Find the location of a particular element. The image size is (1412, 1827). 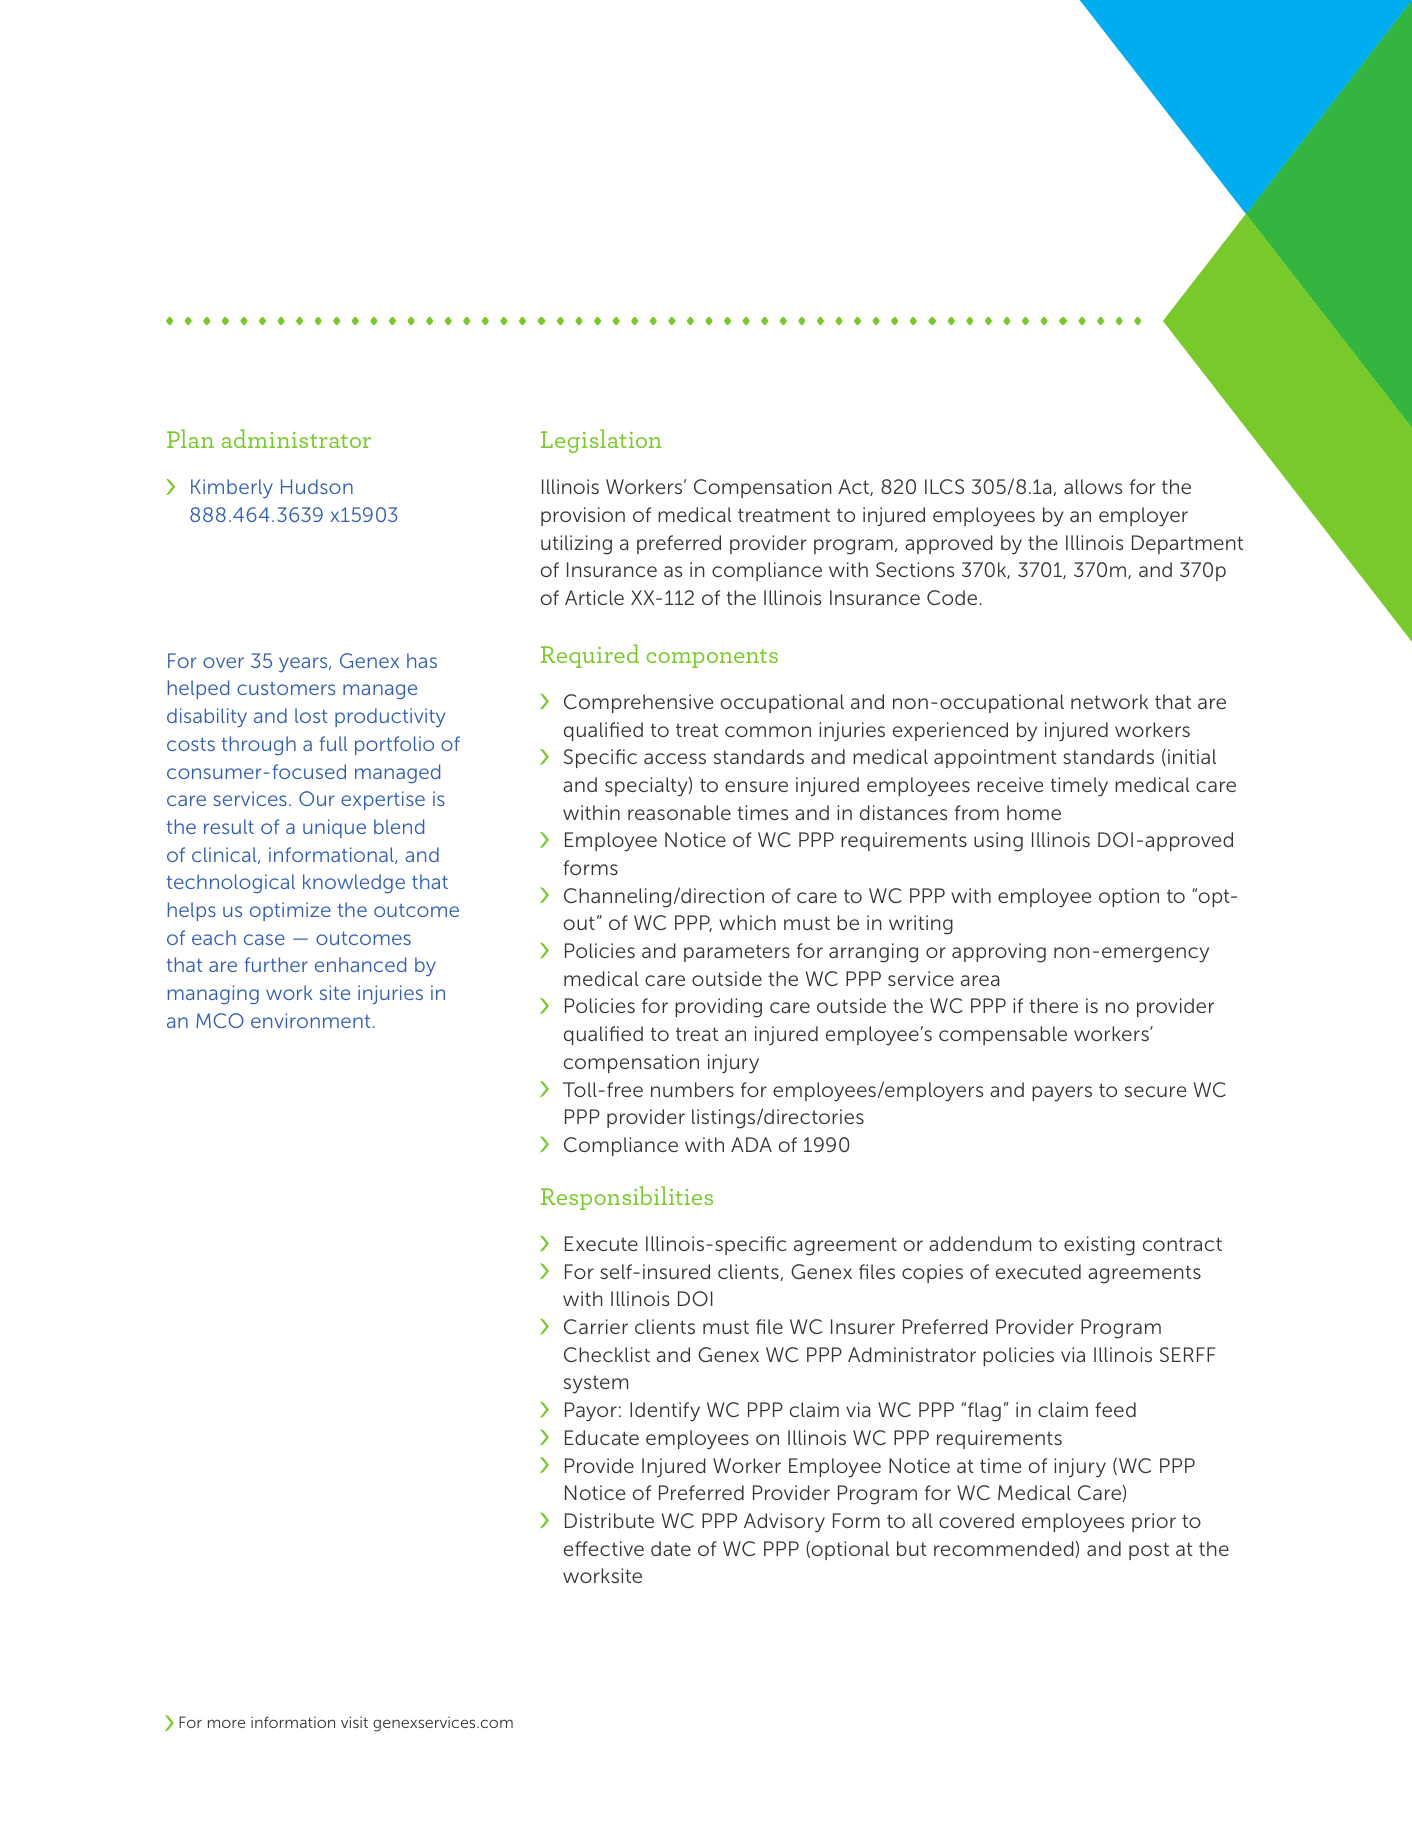

using is located at coordinates (998, 842).
